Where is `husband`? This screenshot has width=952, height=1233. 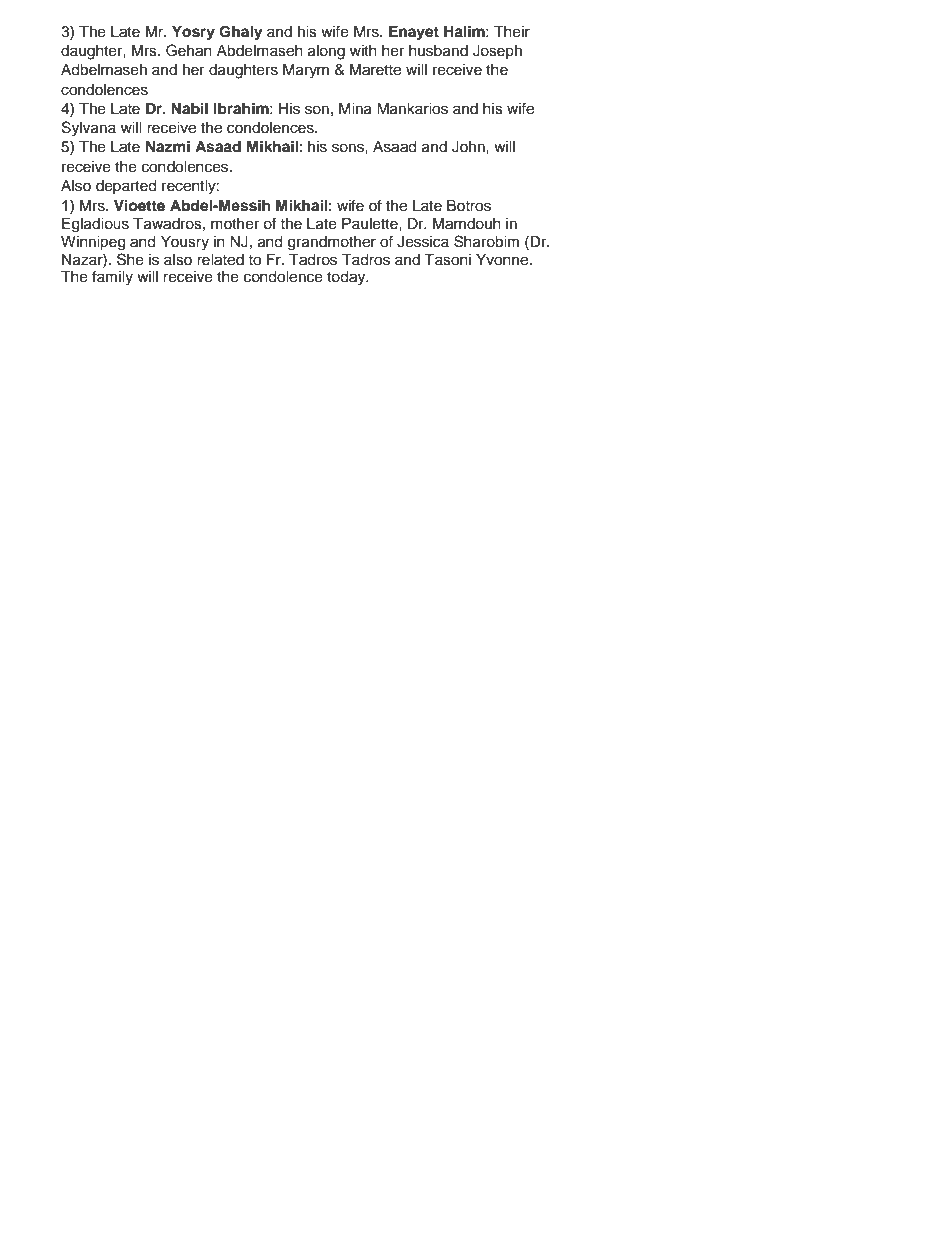 husband is located at coordinates (438, 51).
